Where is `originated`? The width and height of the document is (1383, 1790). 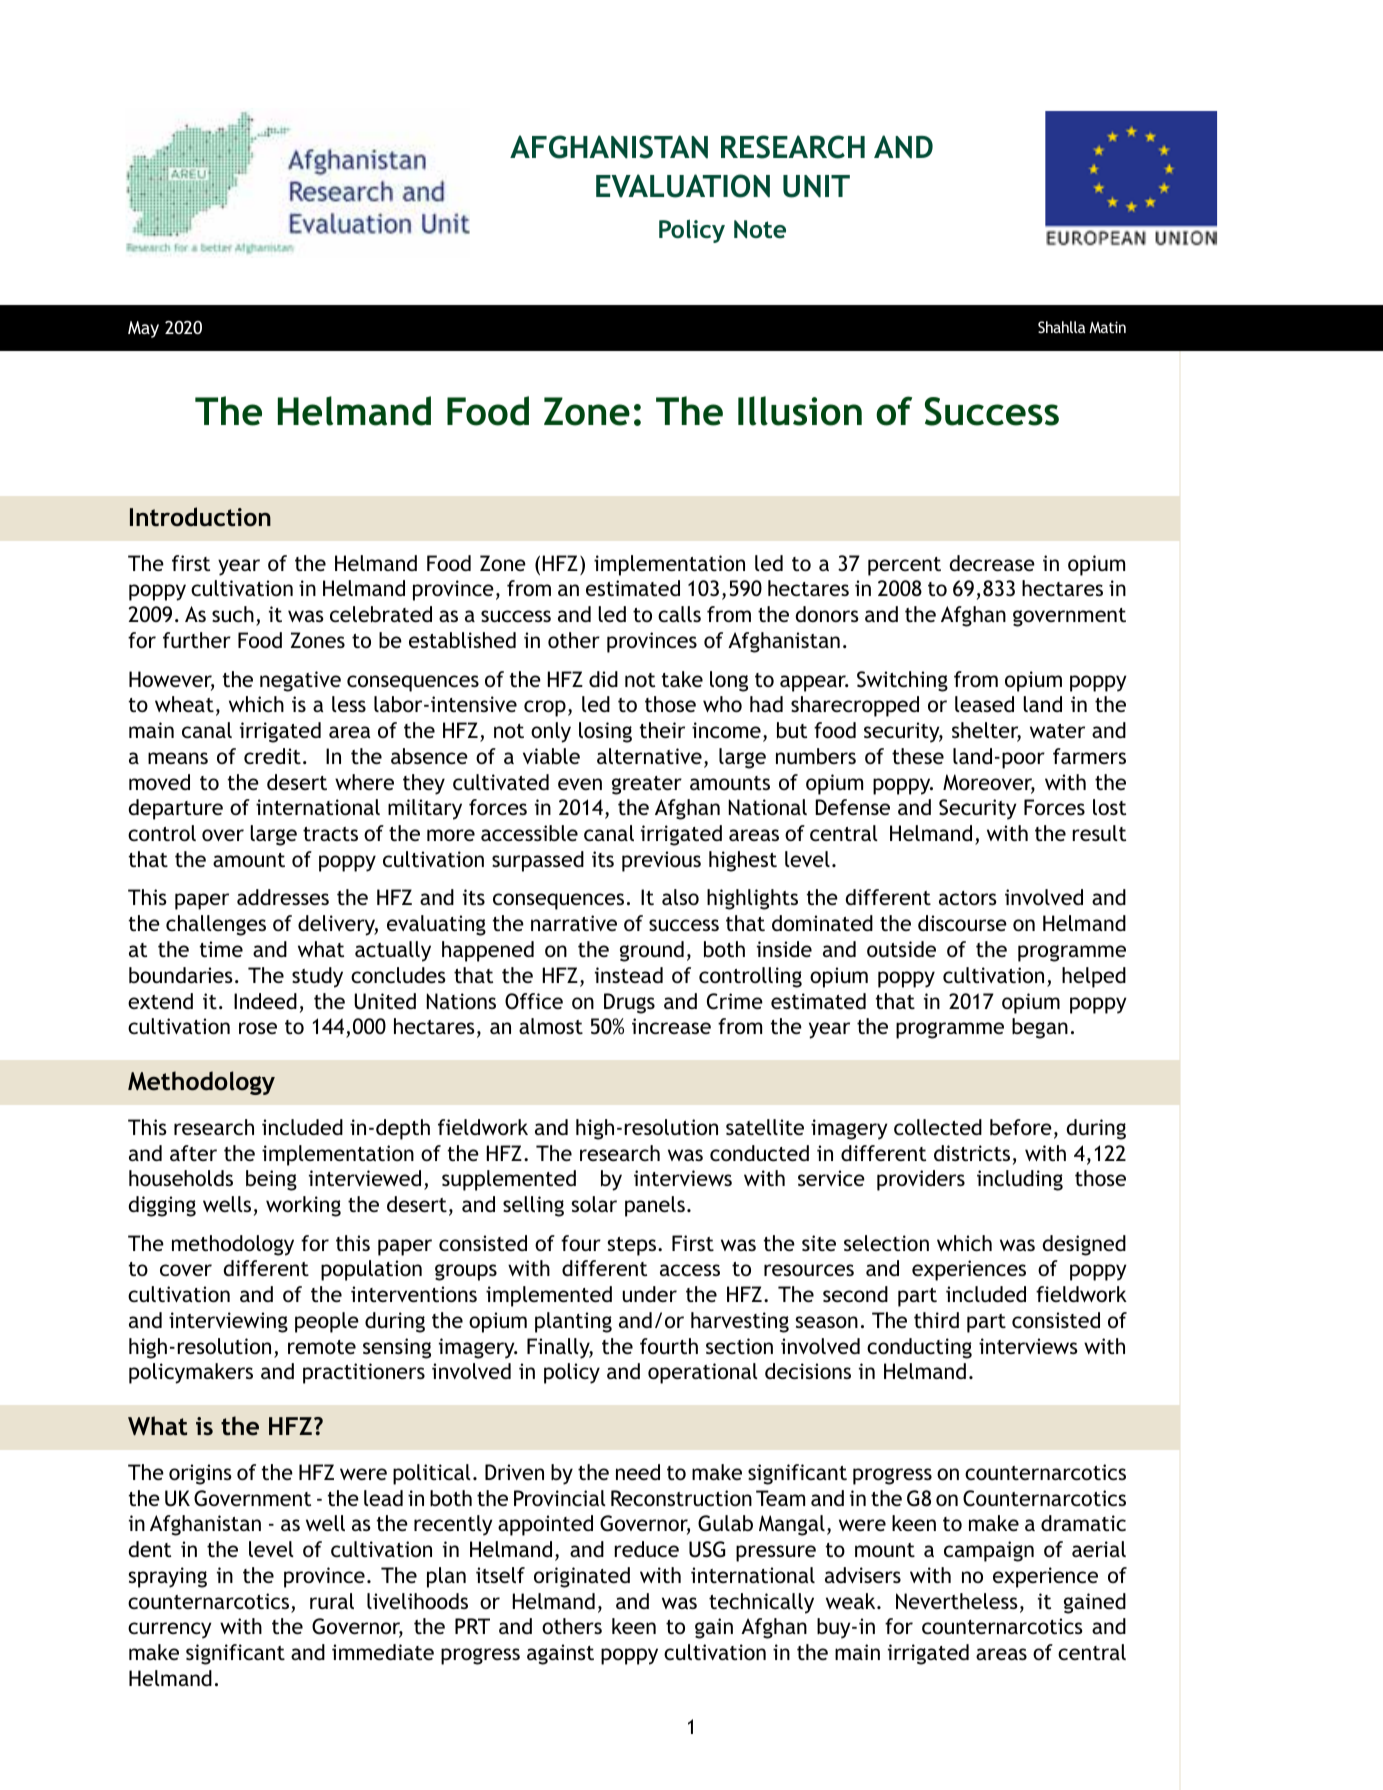
originated is located at coordinates (582, 1577).
